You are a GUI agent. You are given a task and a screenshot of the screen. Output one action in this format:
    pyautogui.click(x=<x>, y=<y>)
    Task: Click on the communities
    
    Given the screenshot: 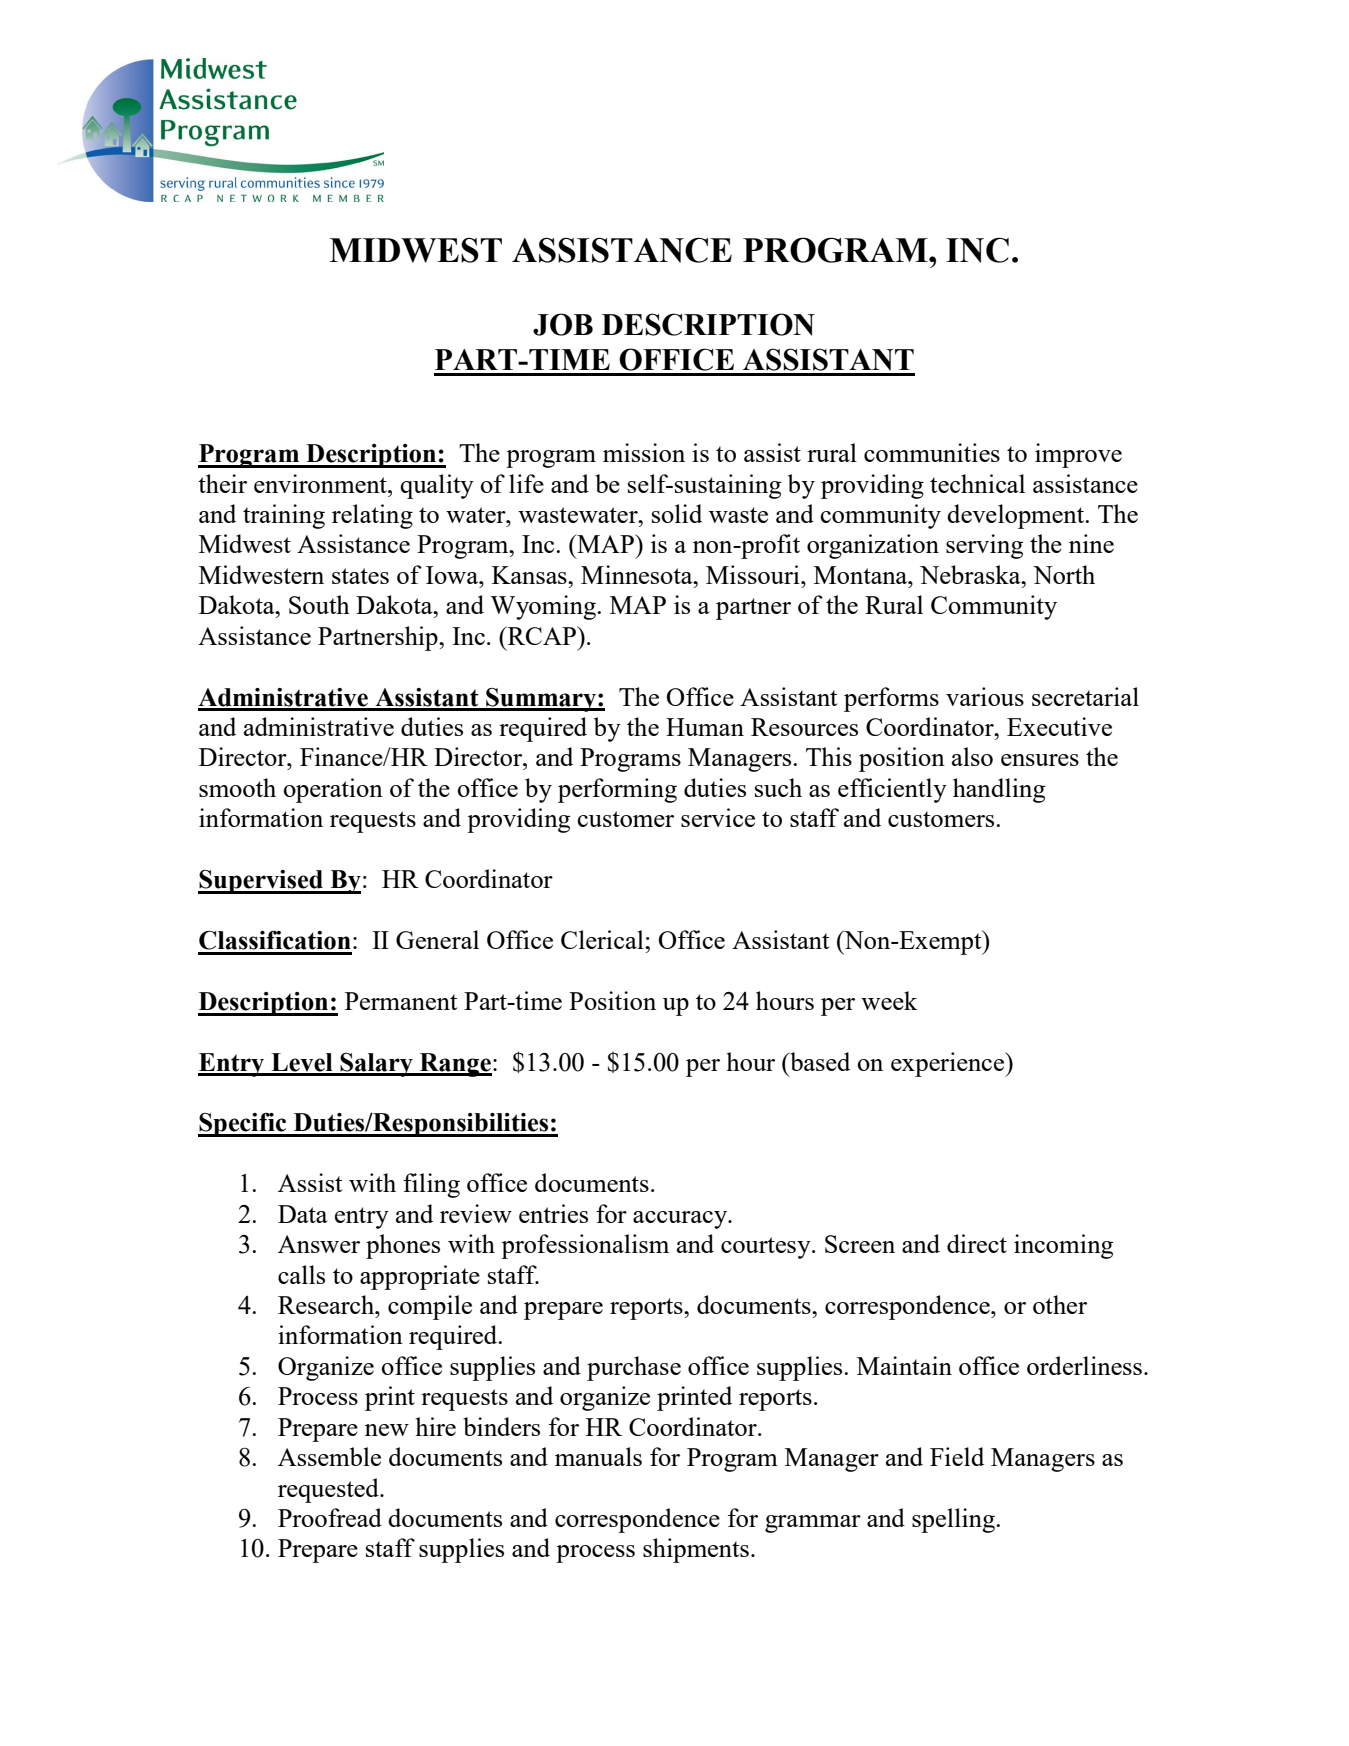 What is the action you would take?
    pyautogui.click(x=932, y=452)
